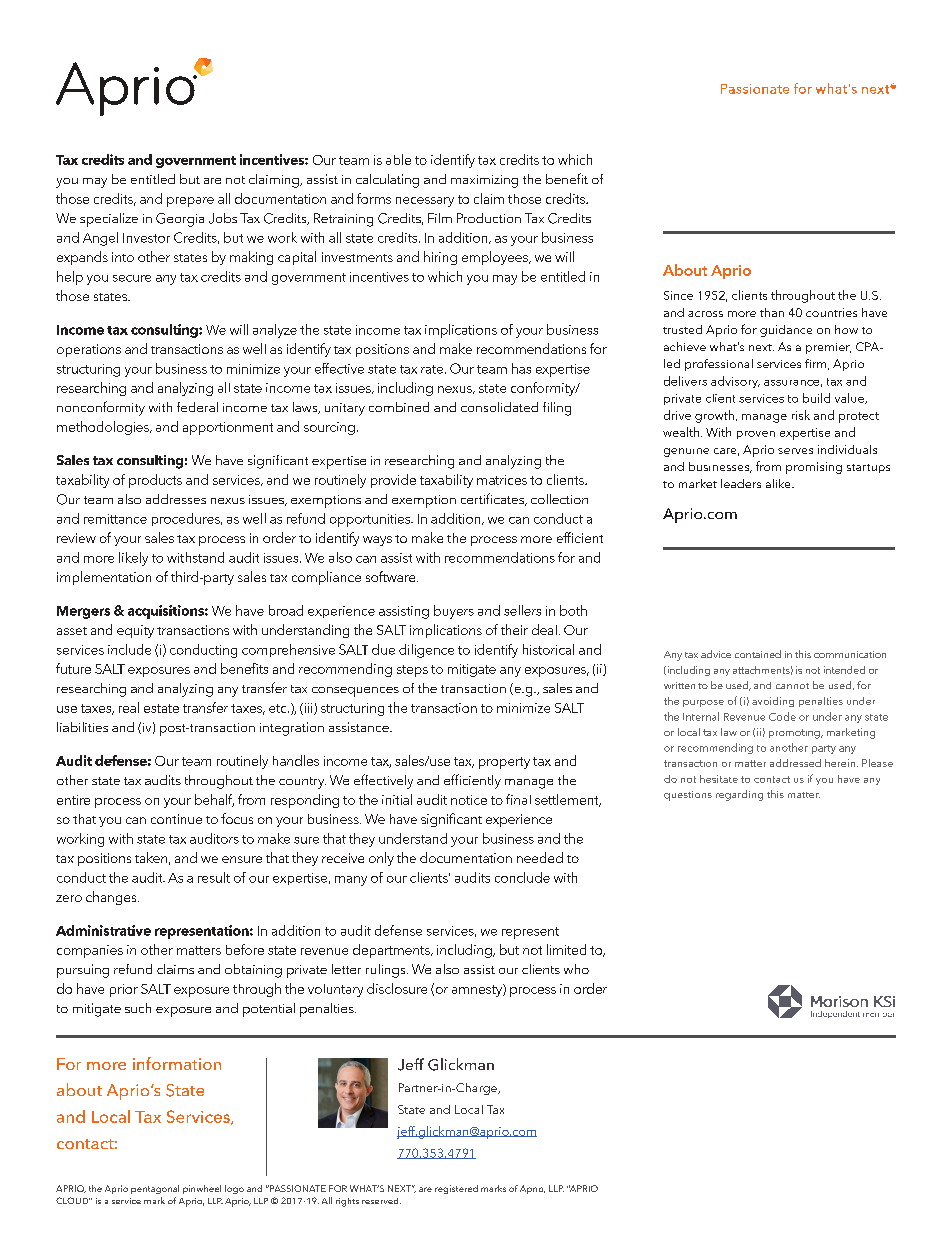  Describe the element at coordinates (412, 671) in the page. I see `steps` at that location.
